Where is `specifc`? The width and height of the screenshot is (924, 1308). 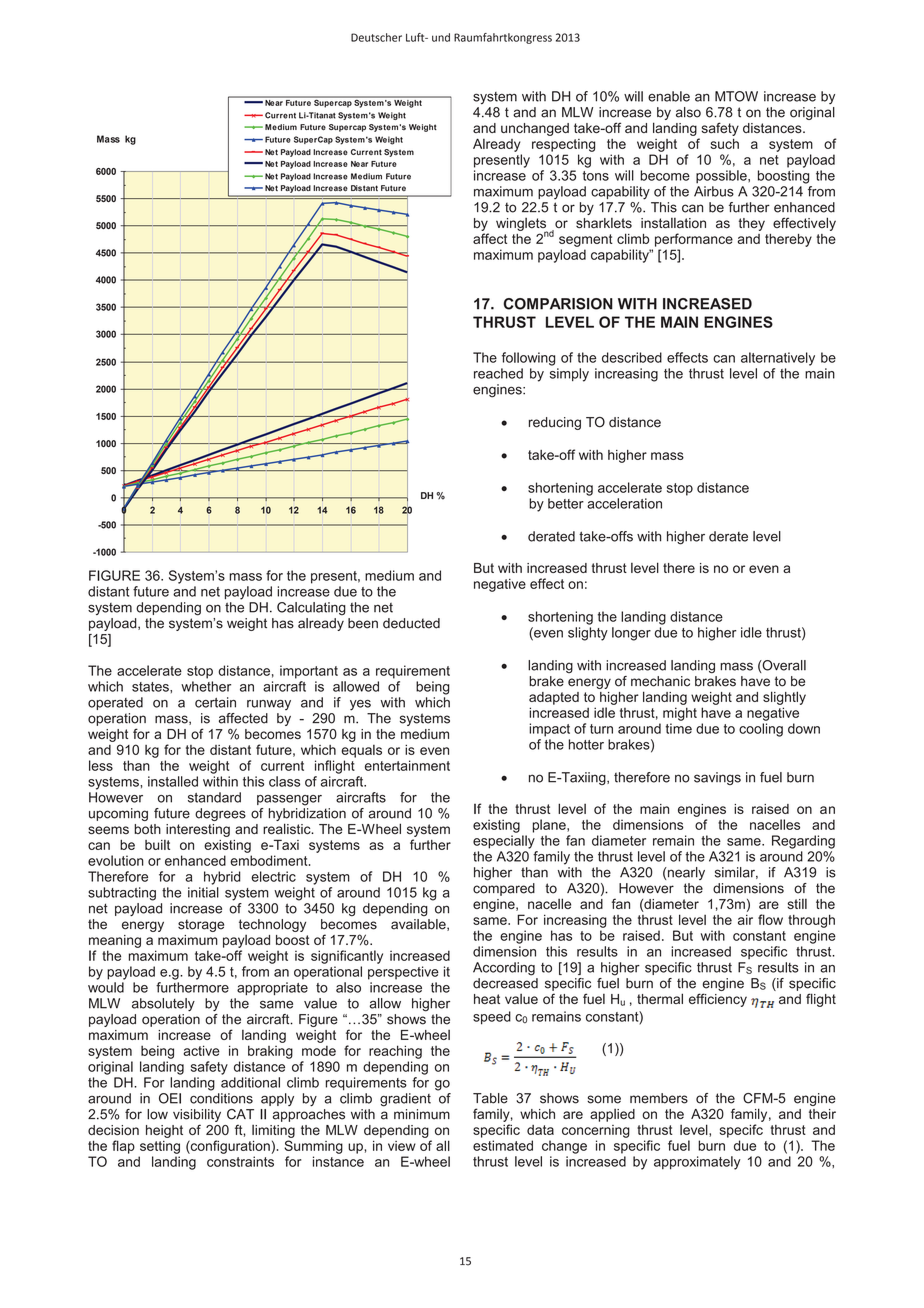
specifc is located at coordinates (741, 1131).
